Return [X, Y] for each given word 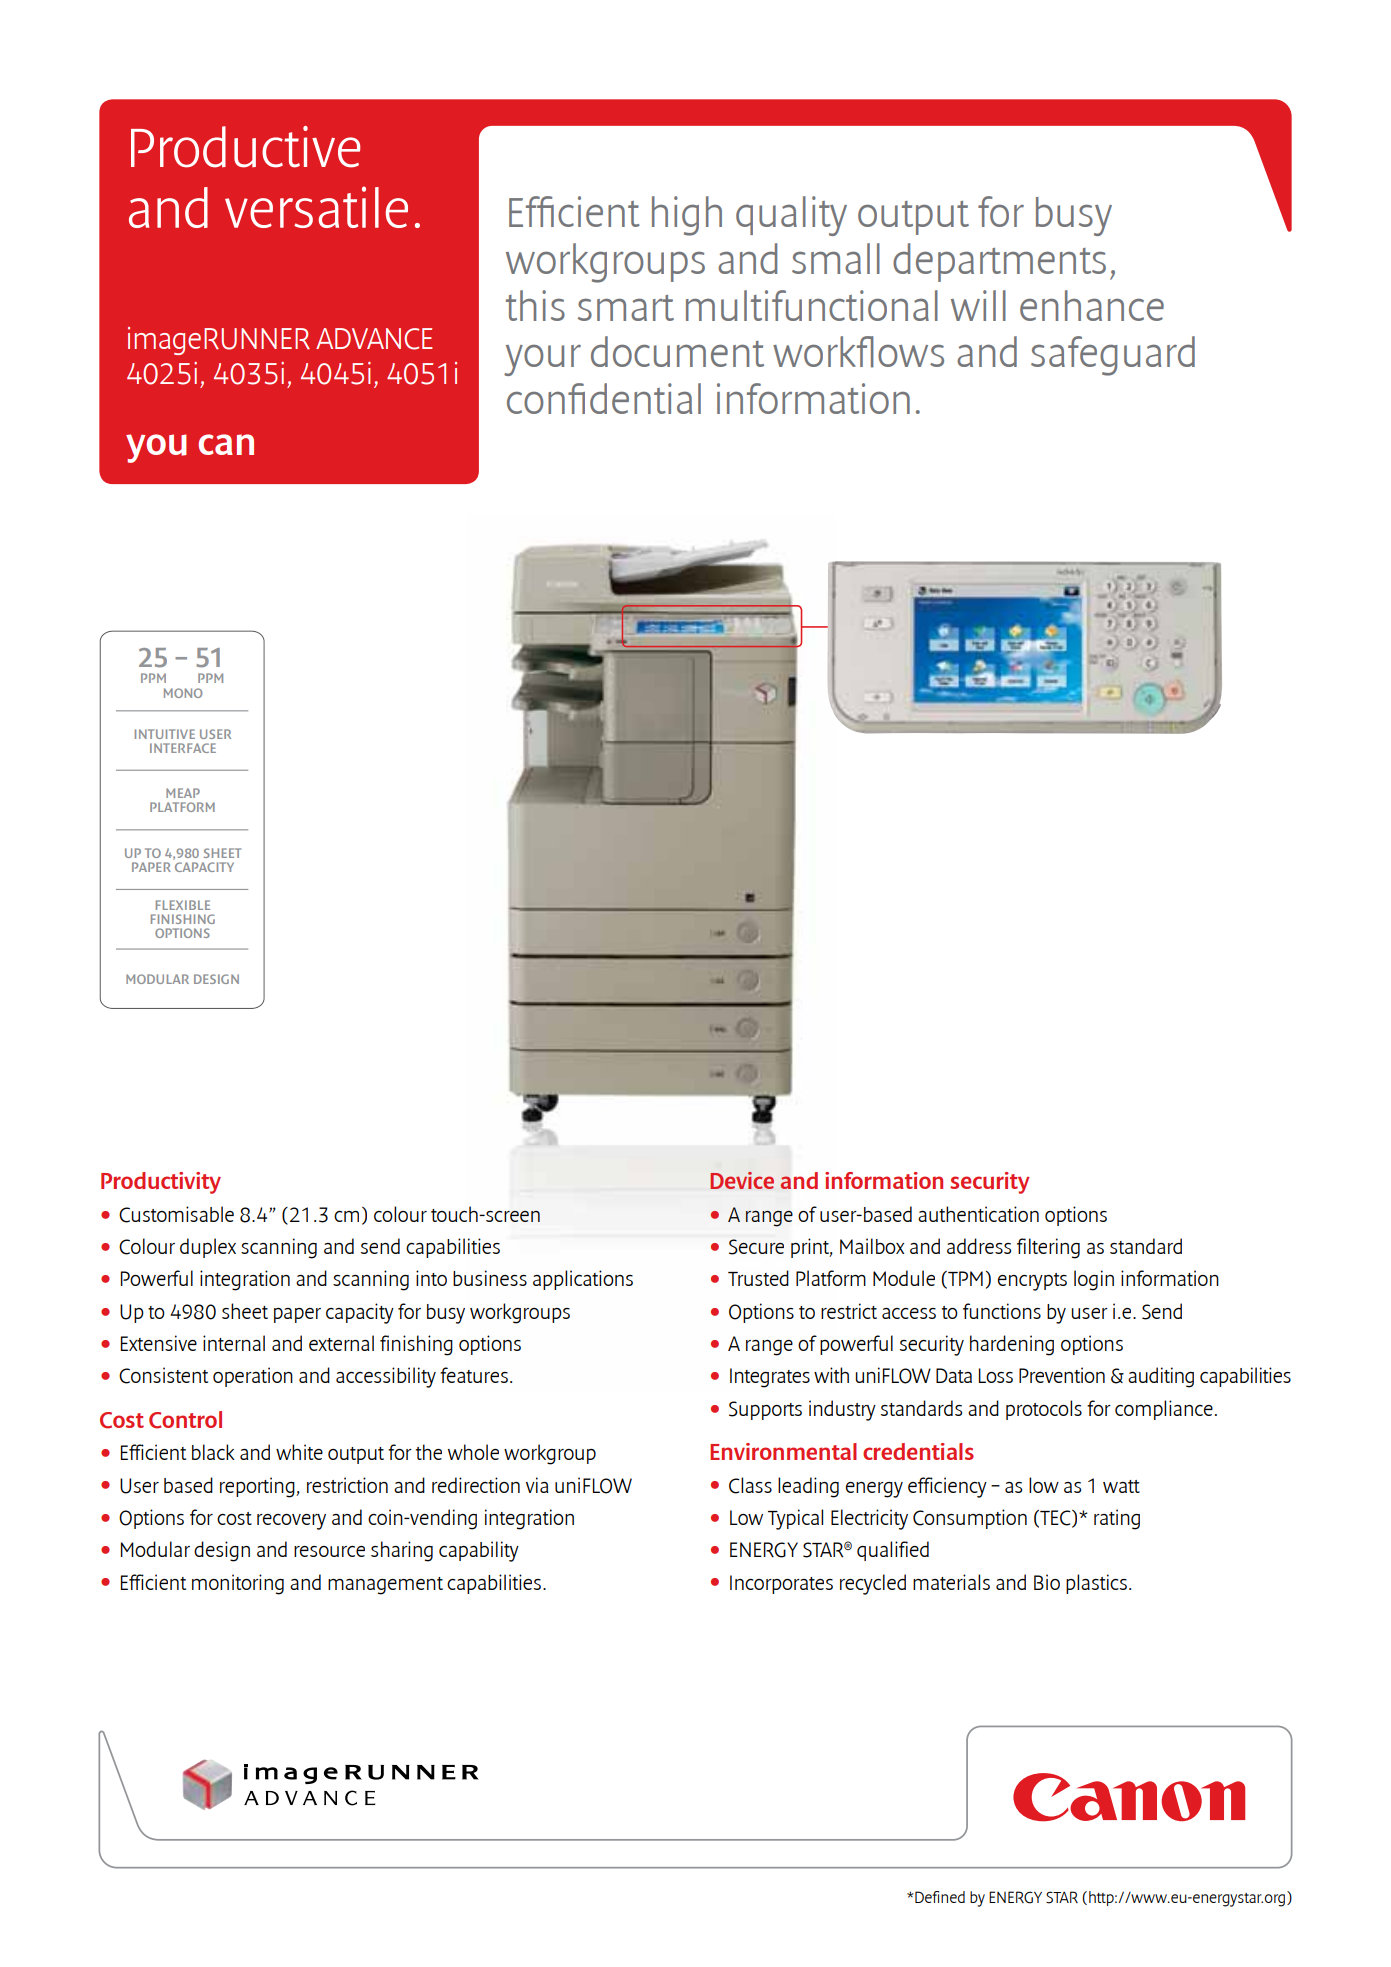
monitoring [238, 1584]
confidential [604, 398]
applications [583, 1280]
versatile [316, 207]
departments [999, 262]
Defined [939, 1897]
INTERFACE [183, 748]
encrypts [1032, 1282]
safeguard [1113, 356]
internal [234, 1343]
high [687, 216]
